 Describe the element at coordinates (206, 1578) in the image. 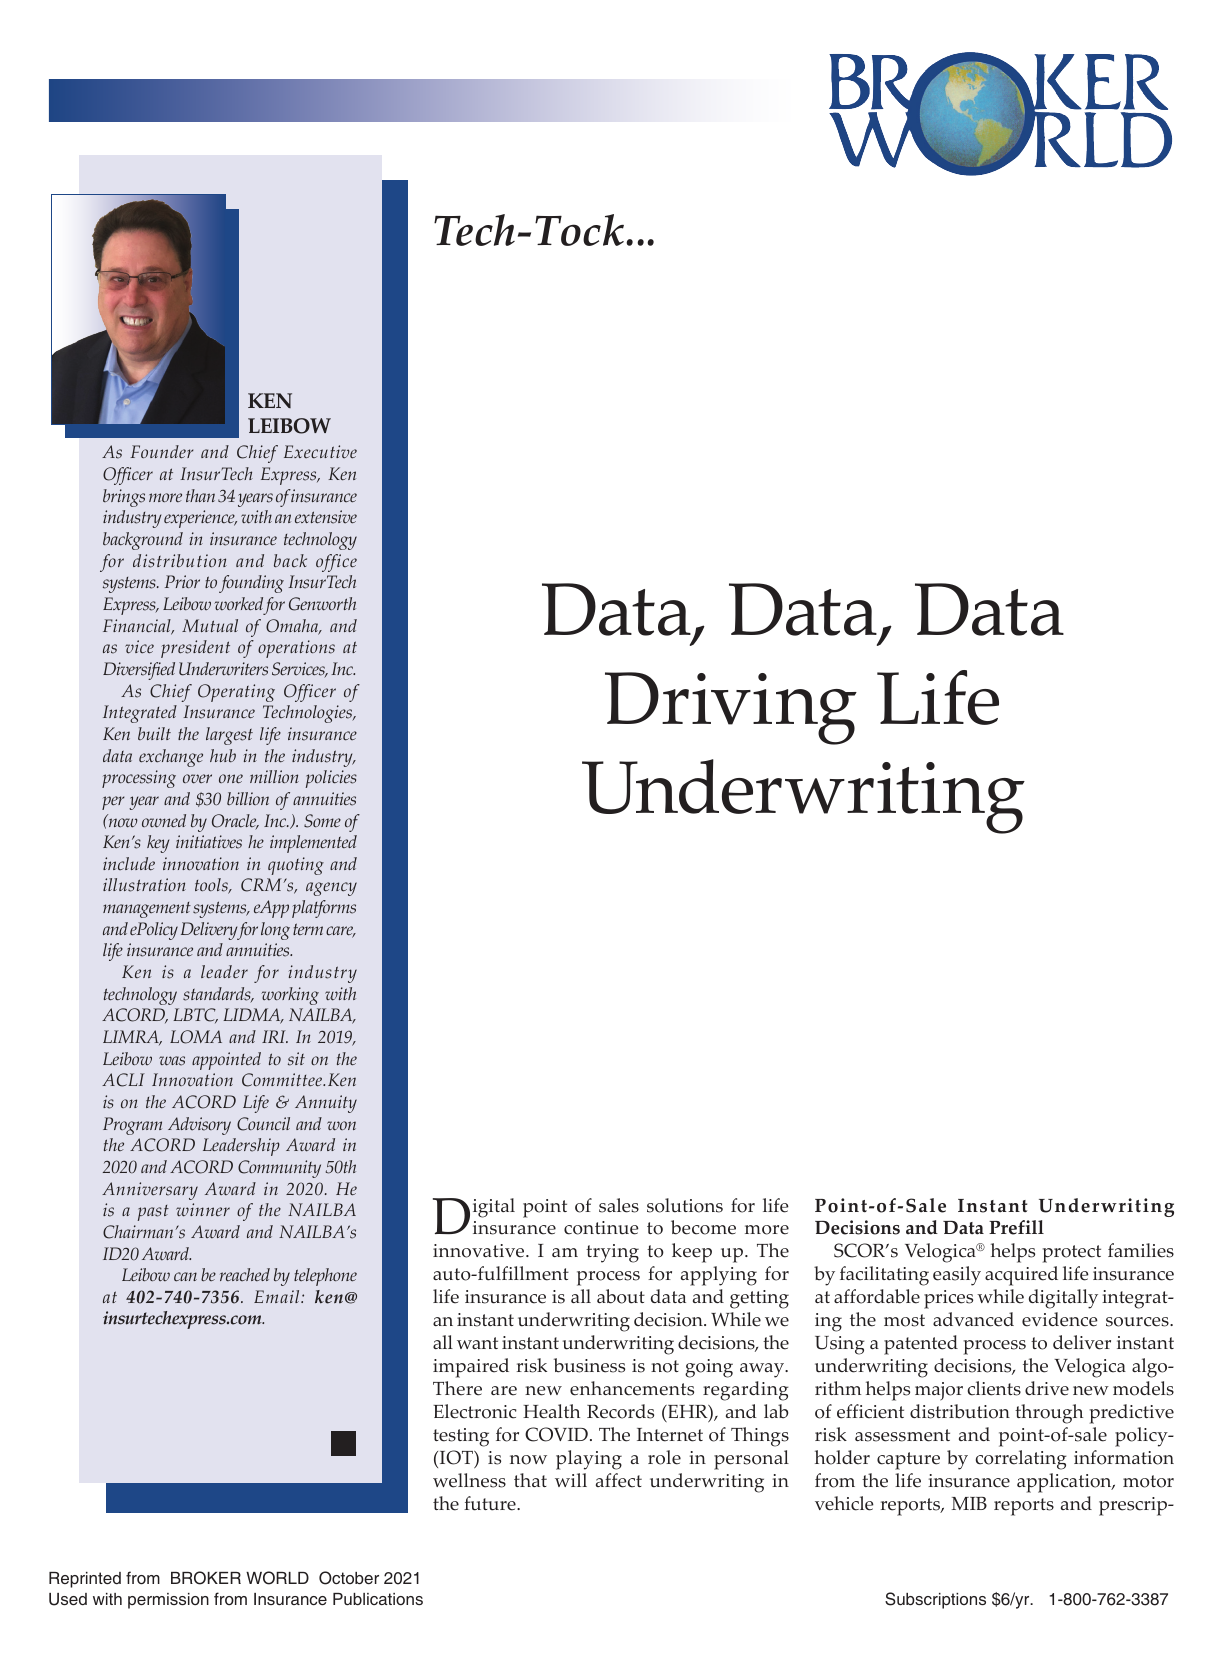

I see `BROKER` at that location.
